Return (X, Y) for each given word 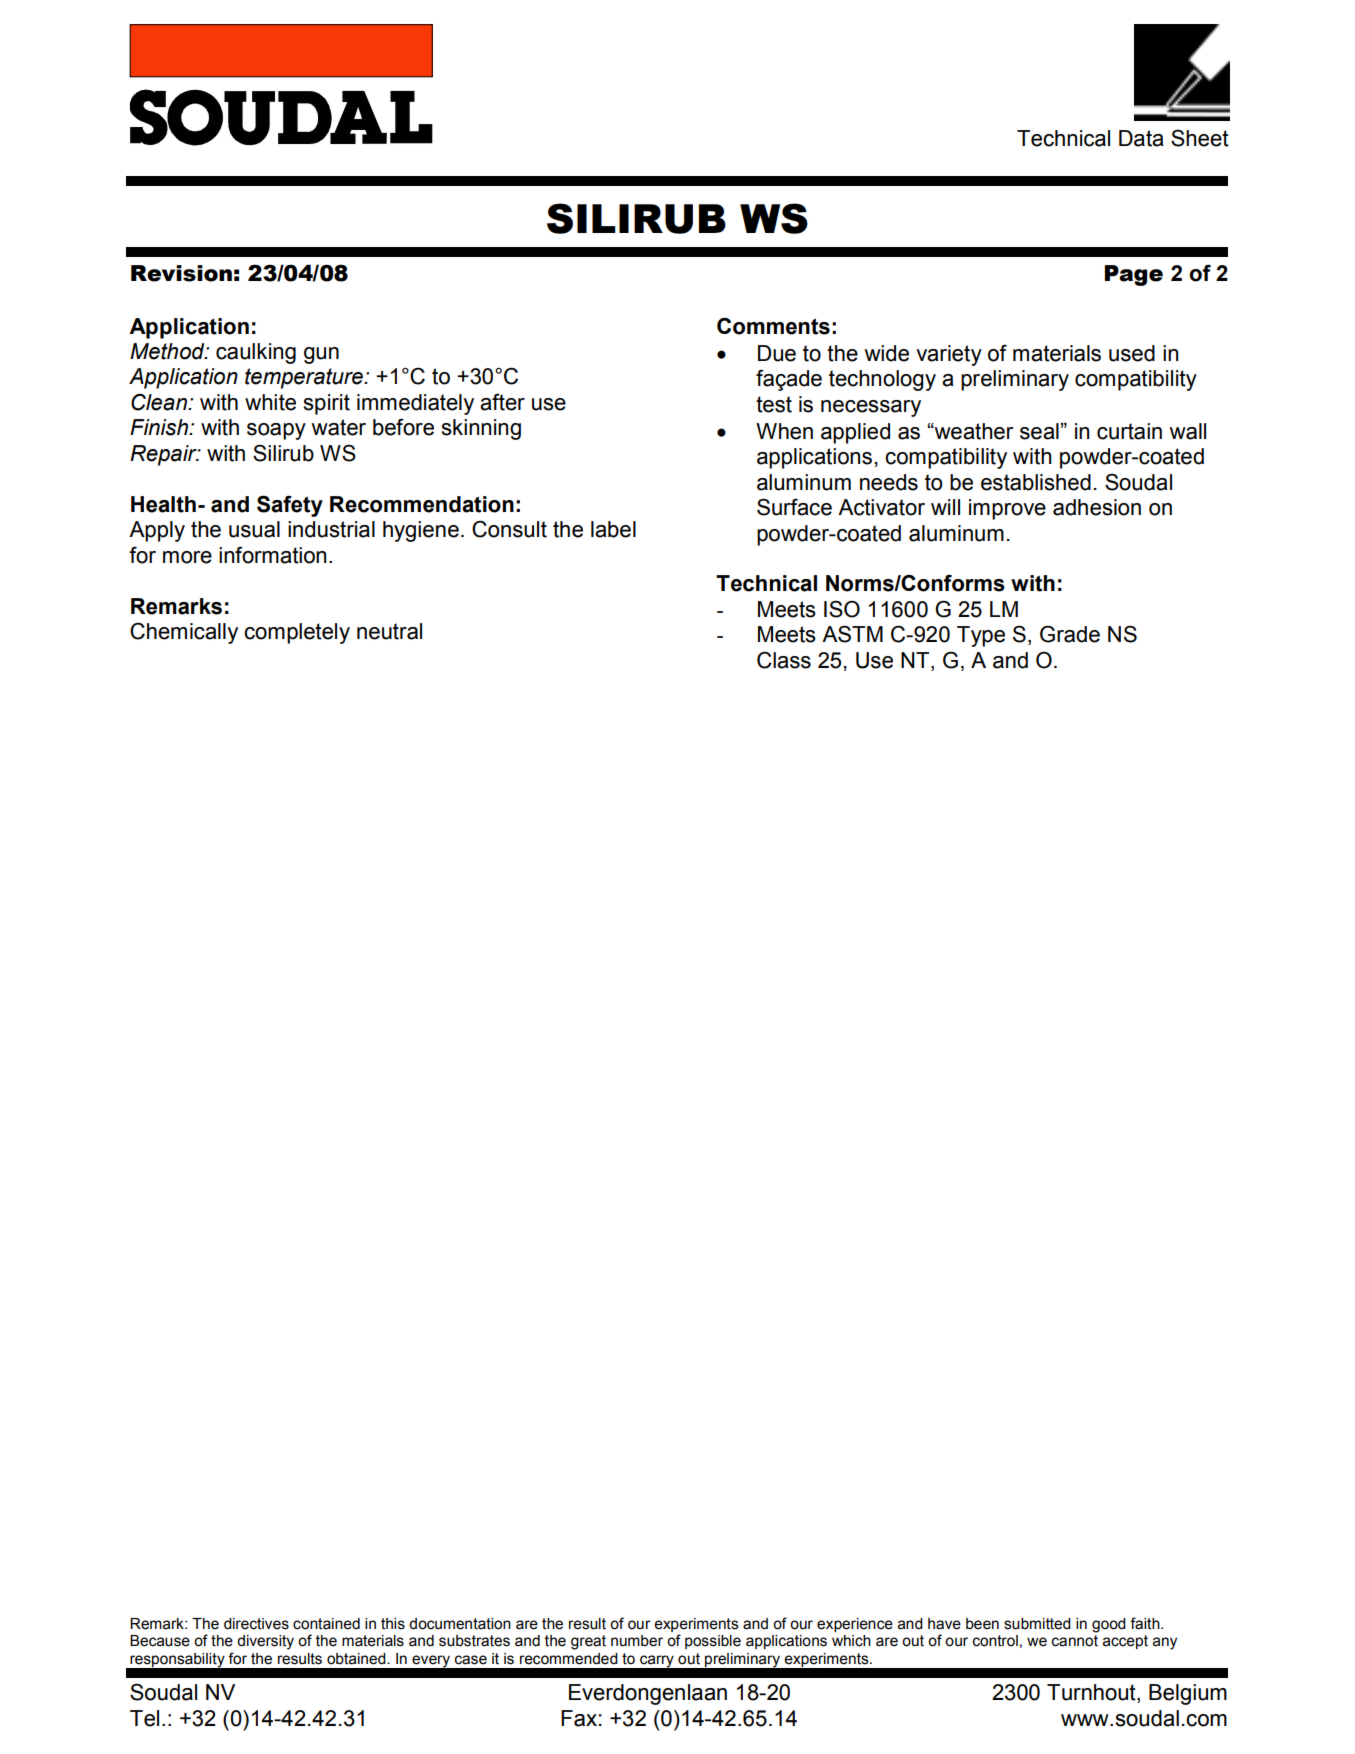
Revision (181, 273)
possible (713, 1642)
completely (297, 633)
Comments (773, 326)
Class (784, 660)
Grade (1070, 634)
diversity (265, 1642)
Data (1141, 138)
